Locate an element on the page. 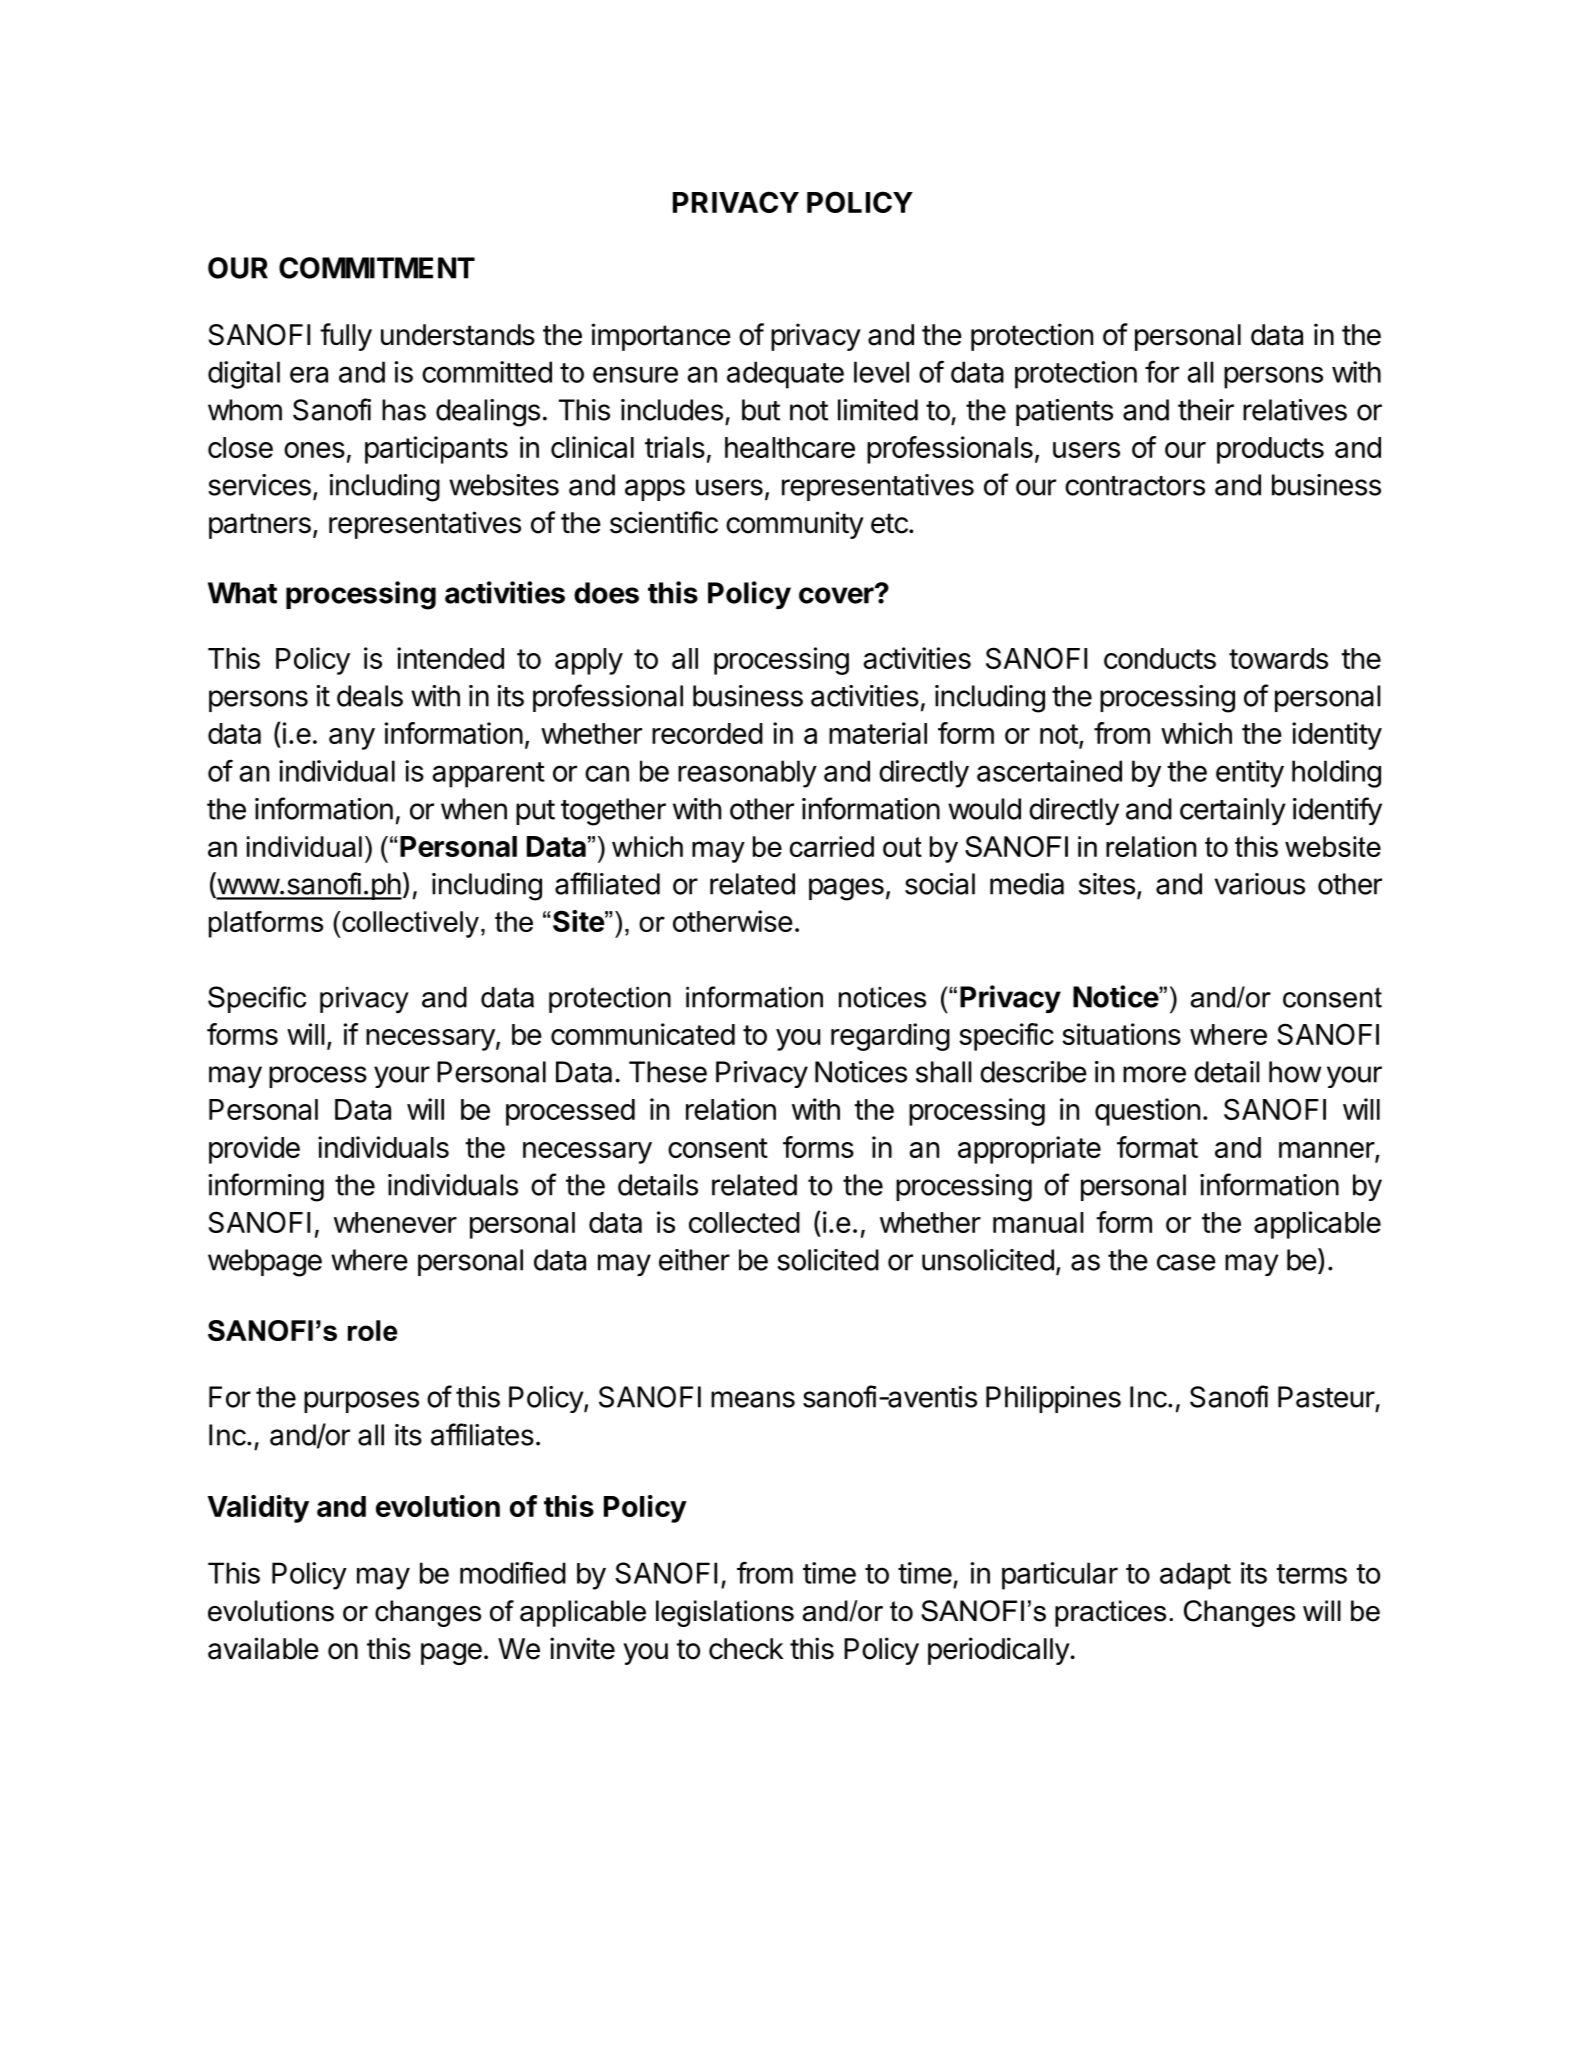 This page has height=2047, width=1582. collected is located at coordinates (744, 1222).
